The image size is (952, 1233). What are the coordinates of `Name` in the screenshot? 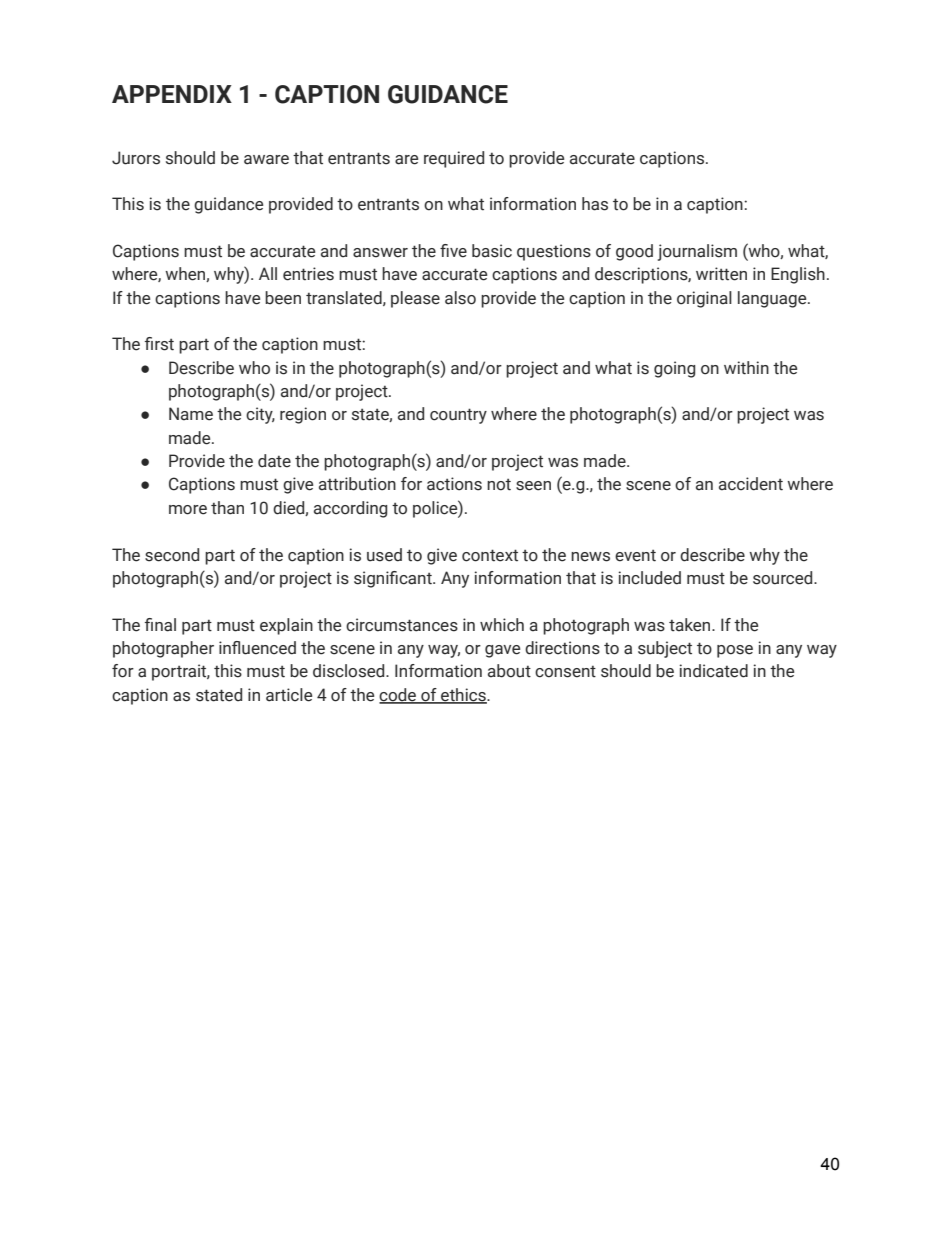 It's located at (191, 414).
